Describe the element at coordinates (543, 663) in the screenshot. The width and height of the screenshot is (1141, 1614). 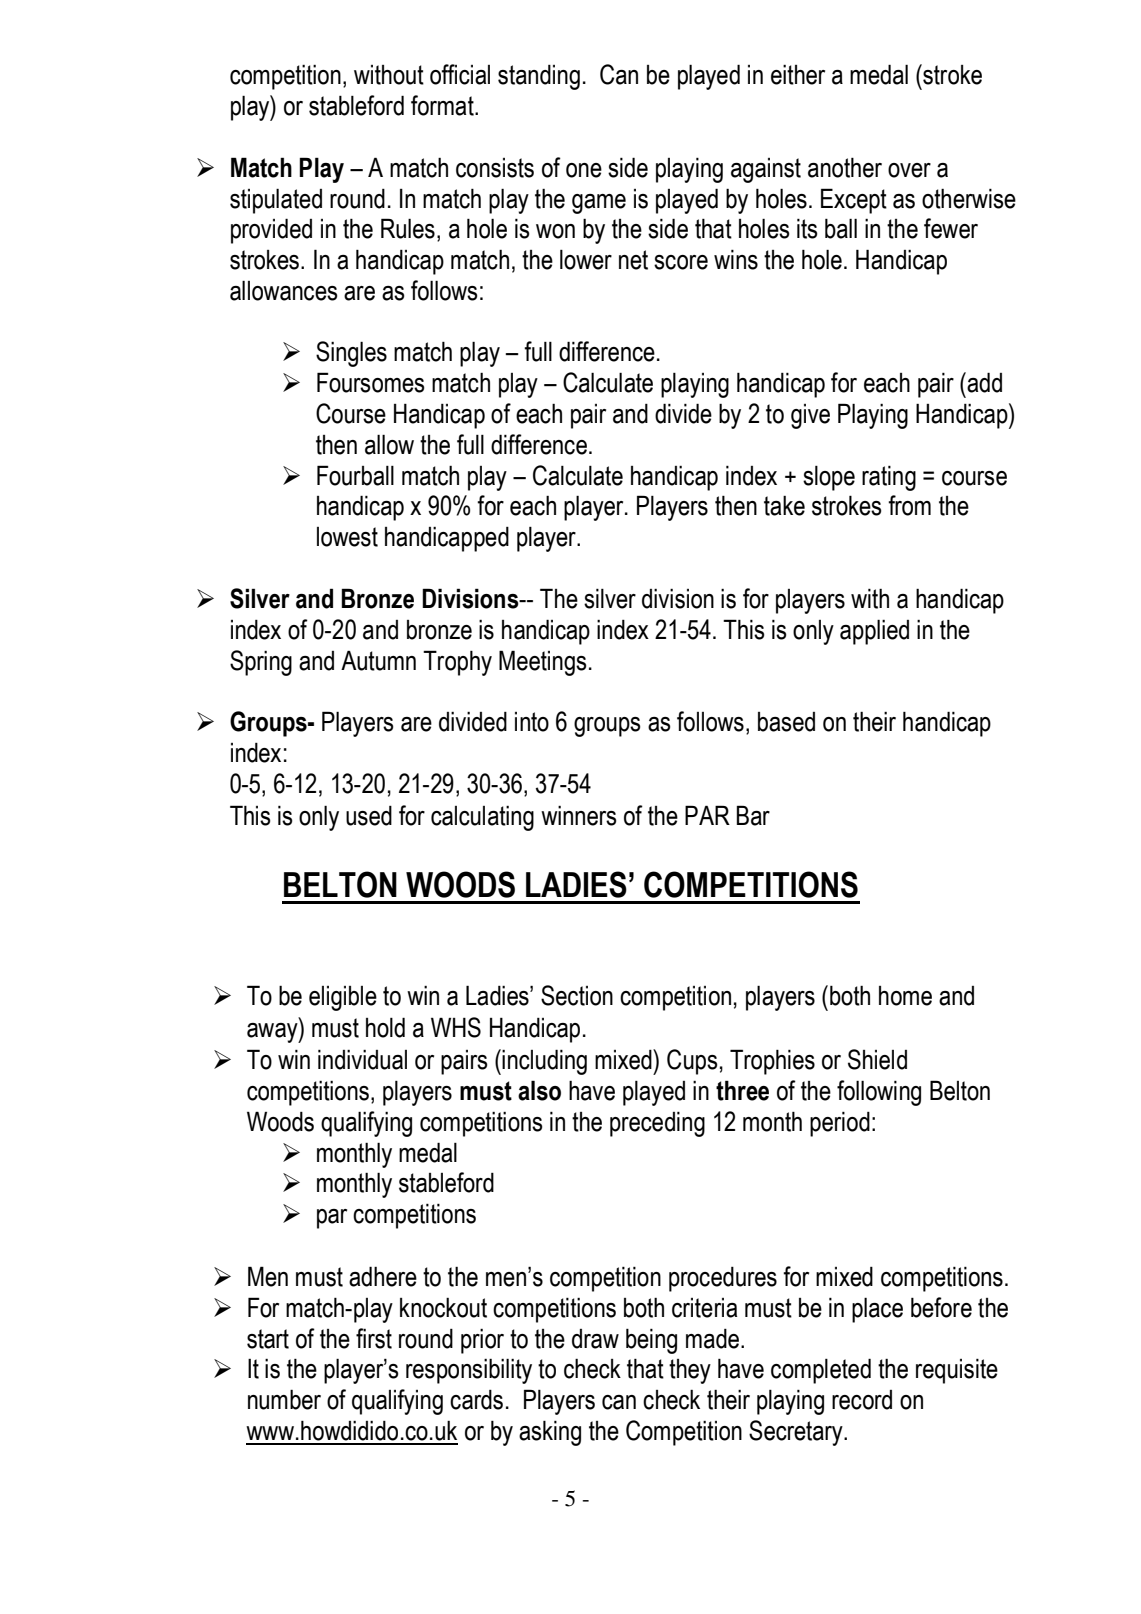
I see `Meetings` at that location.
